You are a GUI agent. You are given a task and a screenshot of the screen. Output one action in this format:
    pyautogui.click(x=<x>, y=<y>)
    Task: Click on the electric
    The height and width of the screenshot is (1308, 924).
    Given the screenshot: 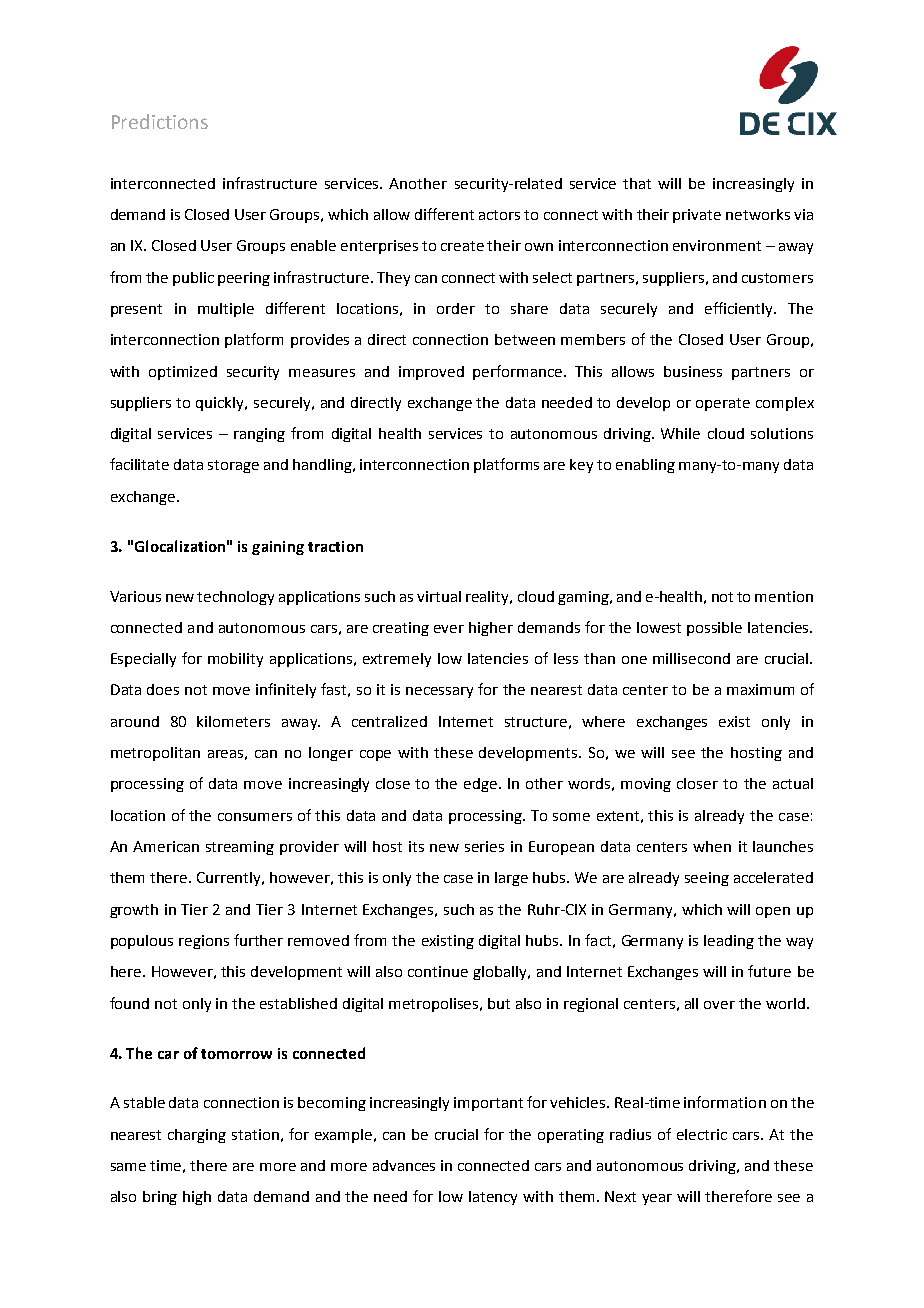 What is the action you would take?
    pyautogui.click(x=702, y=1134)
